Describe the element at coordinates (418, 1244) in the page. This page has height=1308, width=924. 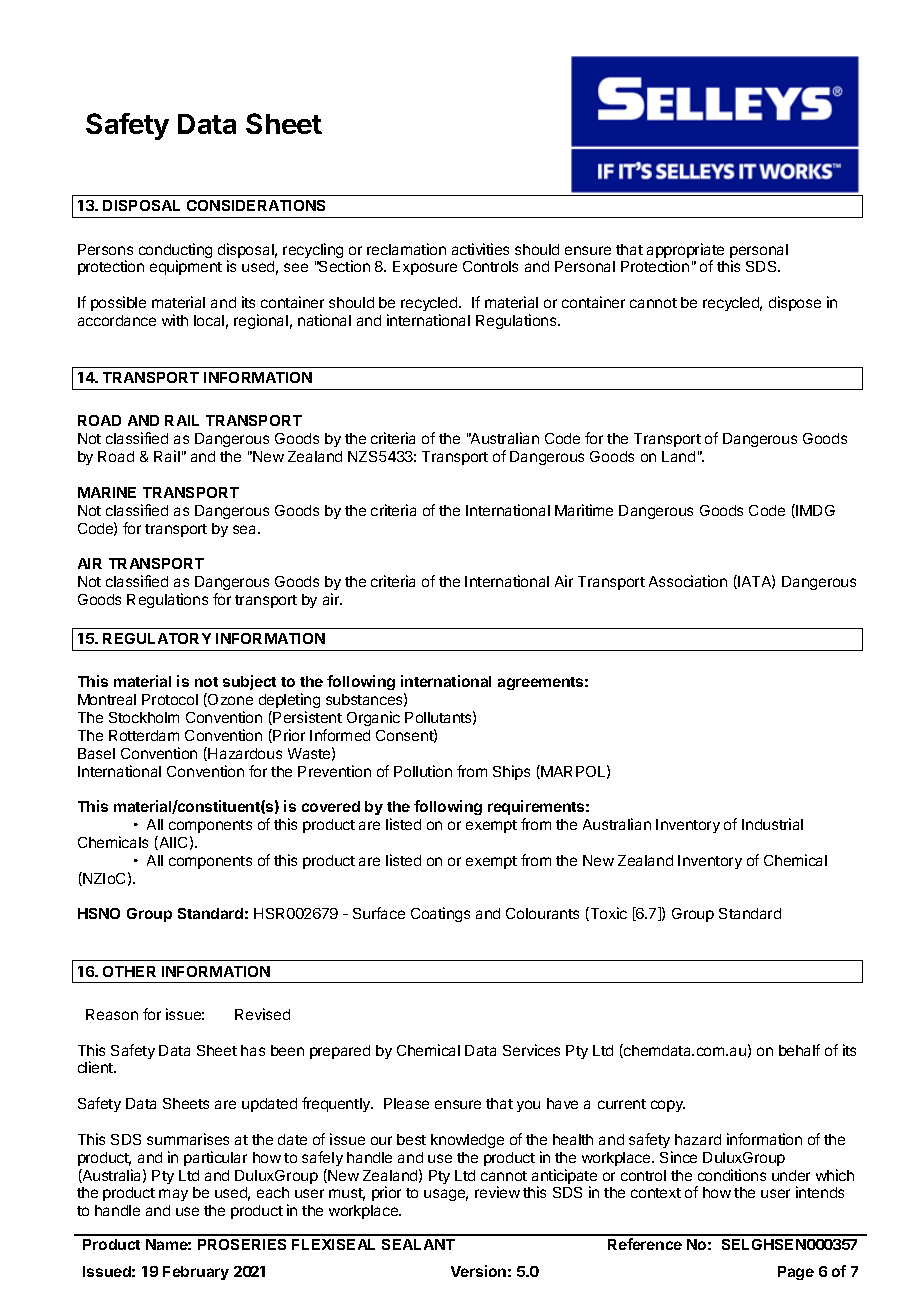
I see `SEALANT` at that location.
